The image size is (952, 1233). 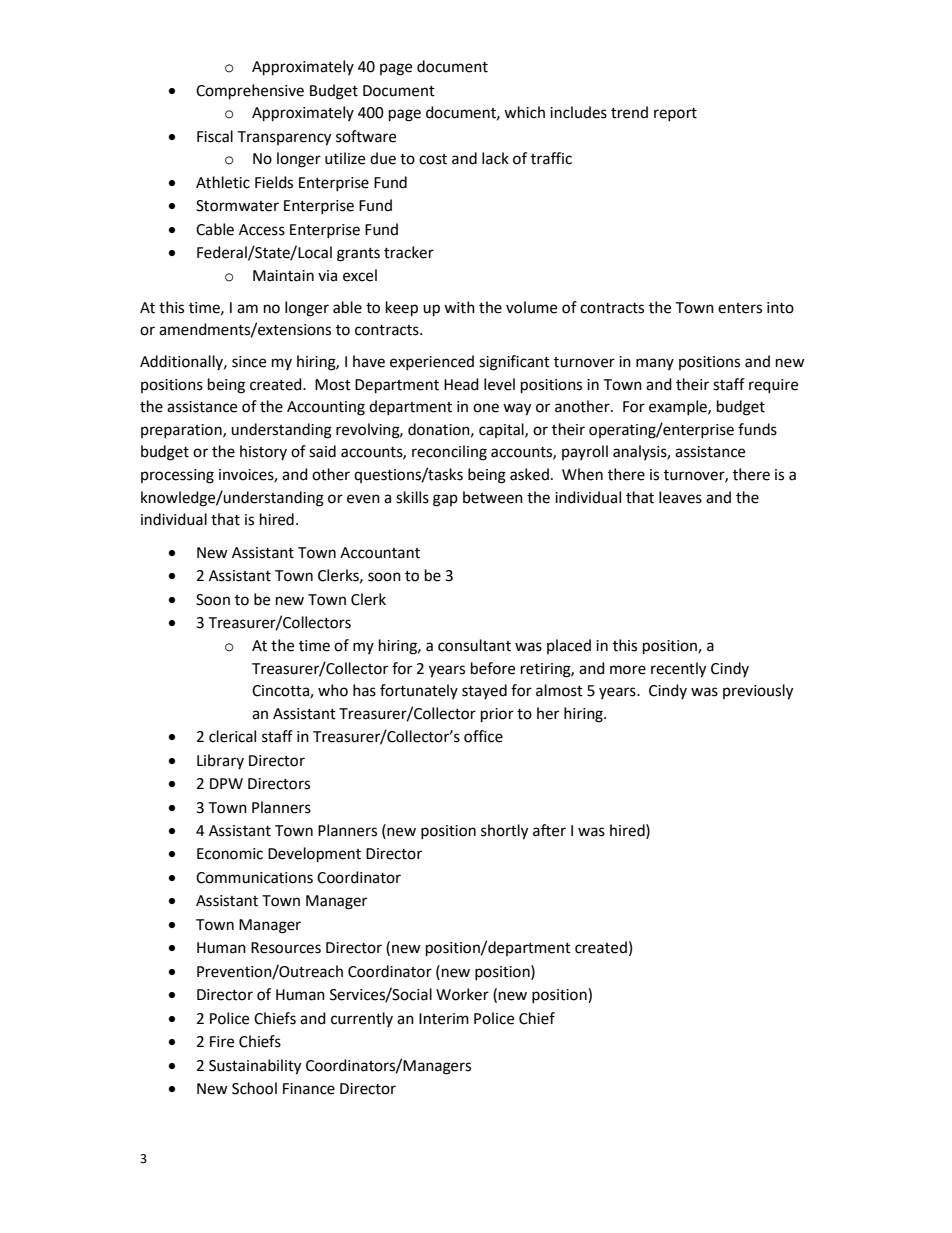 I want to click on report, so click(x=675, y=114).
